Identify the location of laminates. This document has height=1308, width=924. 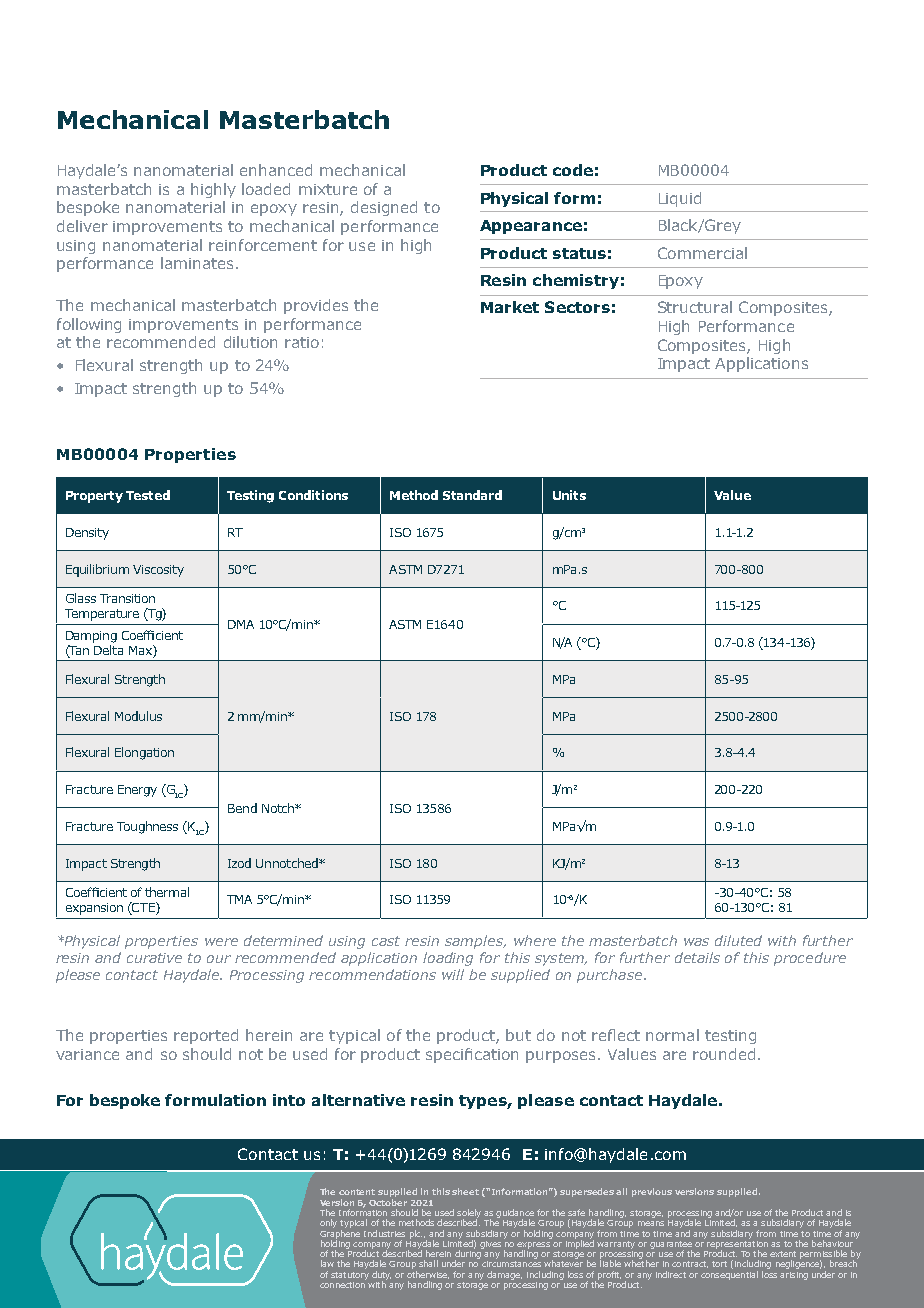
(197, 263).
